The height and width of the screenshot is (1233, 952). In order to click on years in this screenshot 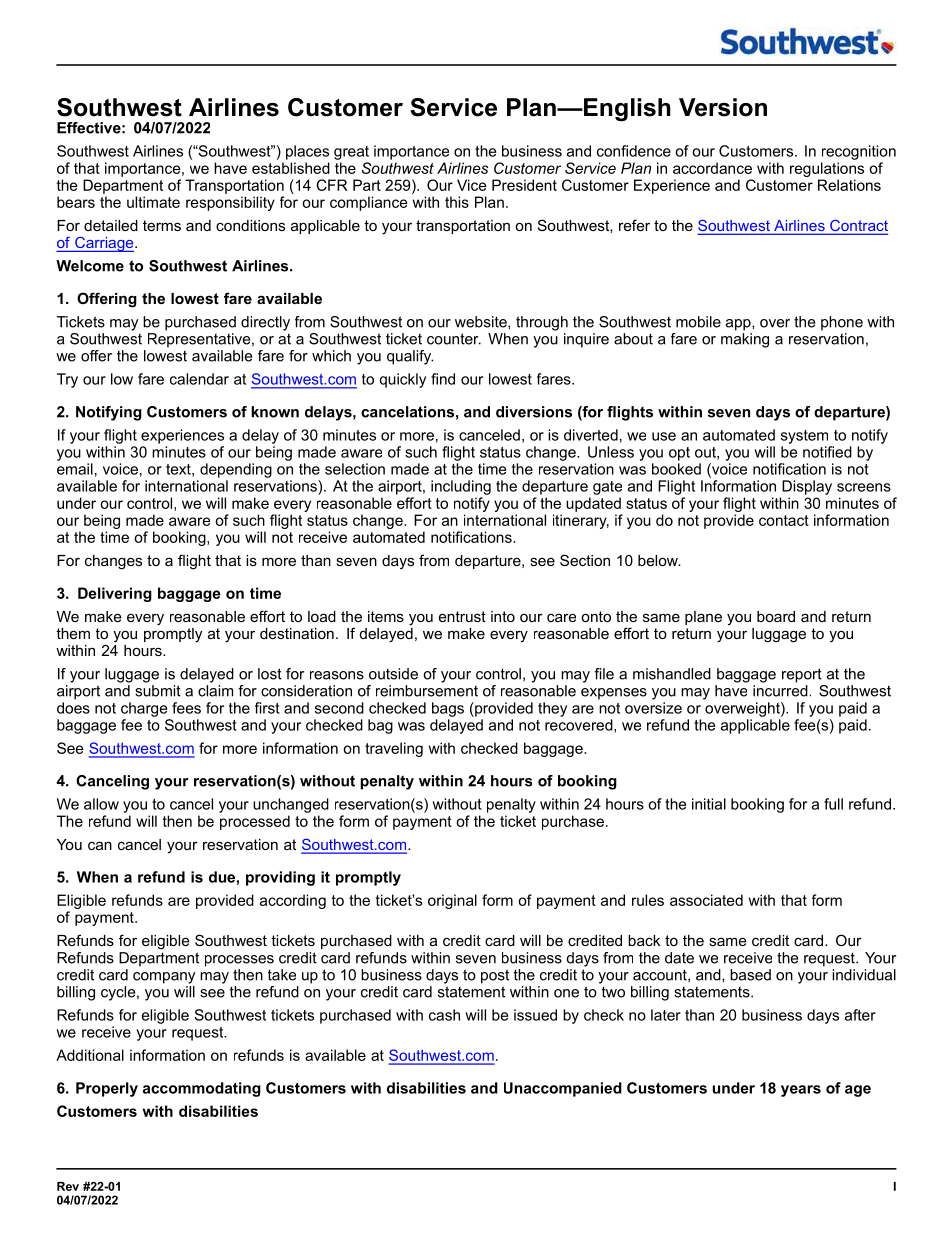, I will do `click(801, 1091)`.
